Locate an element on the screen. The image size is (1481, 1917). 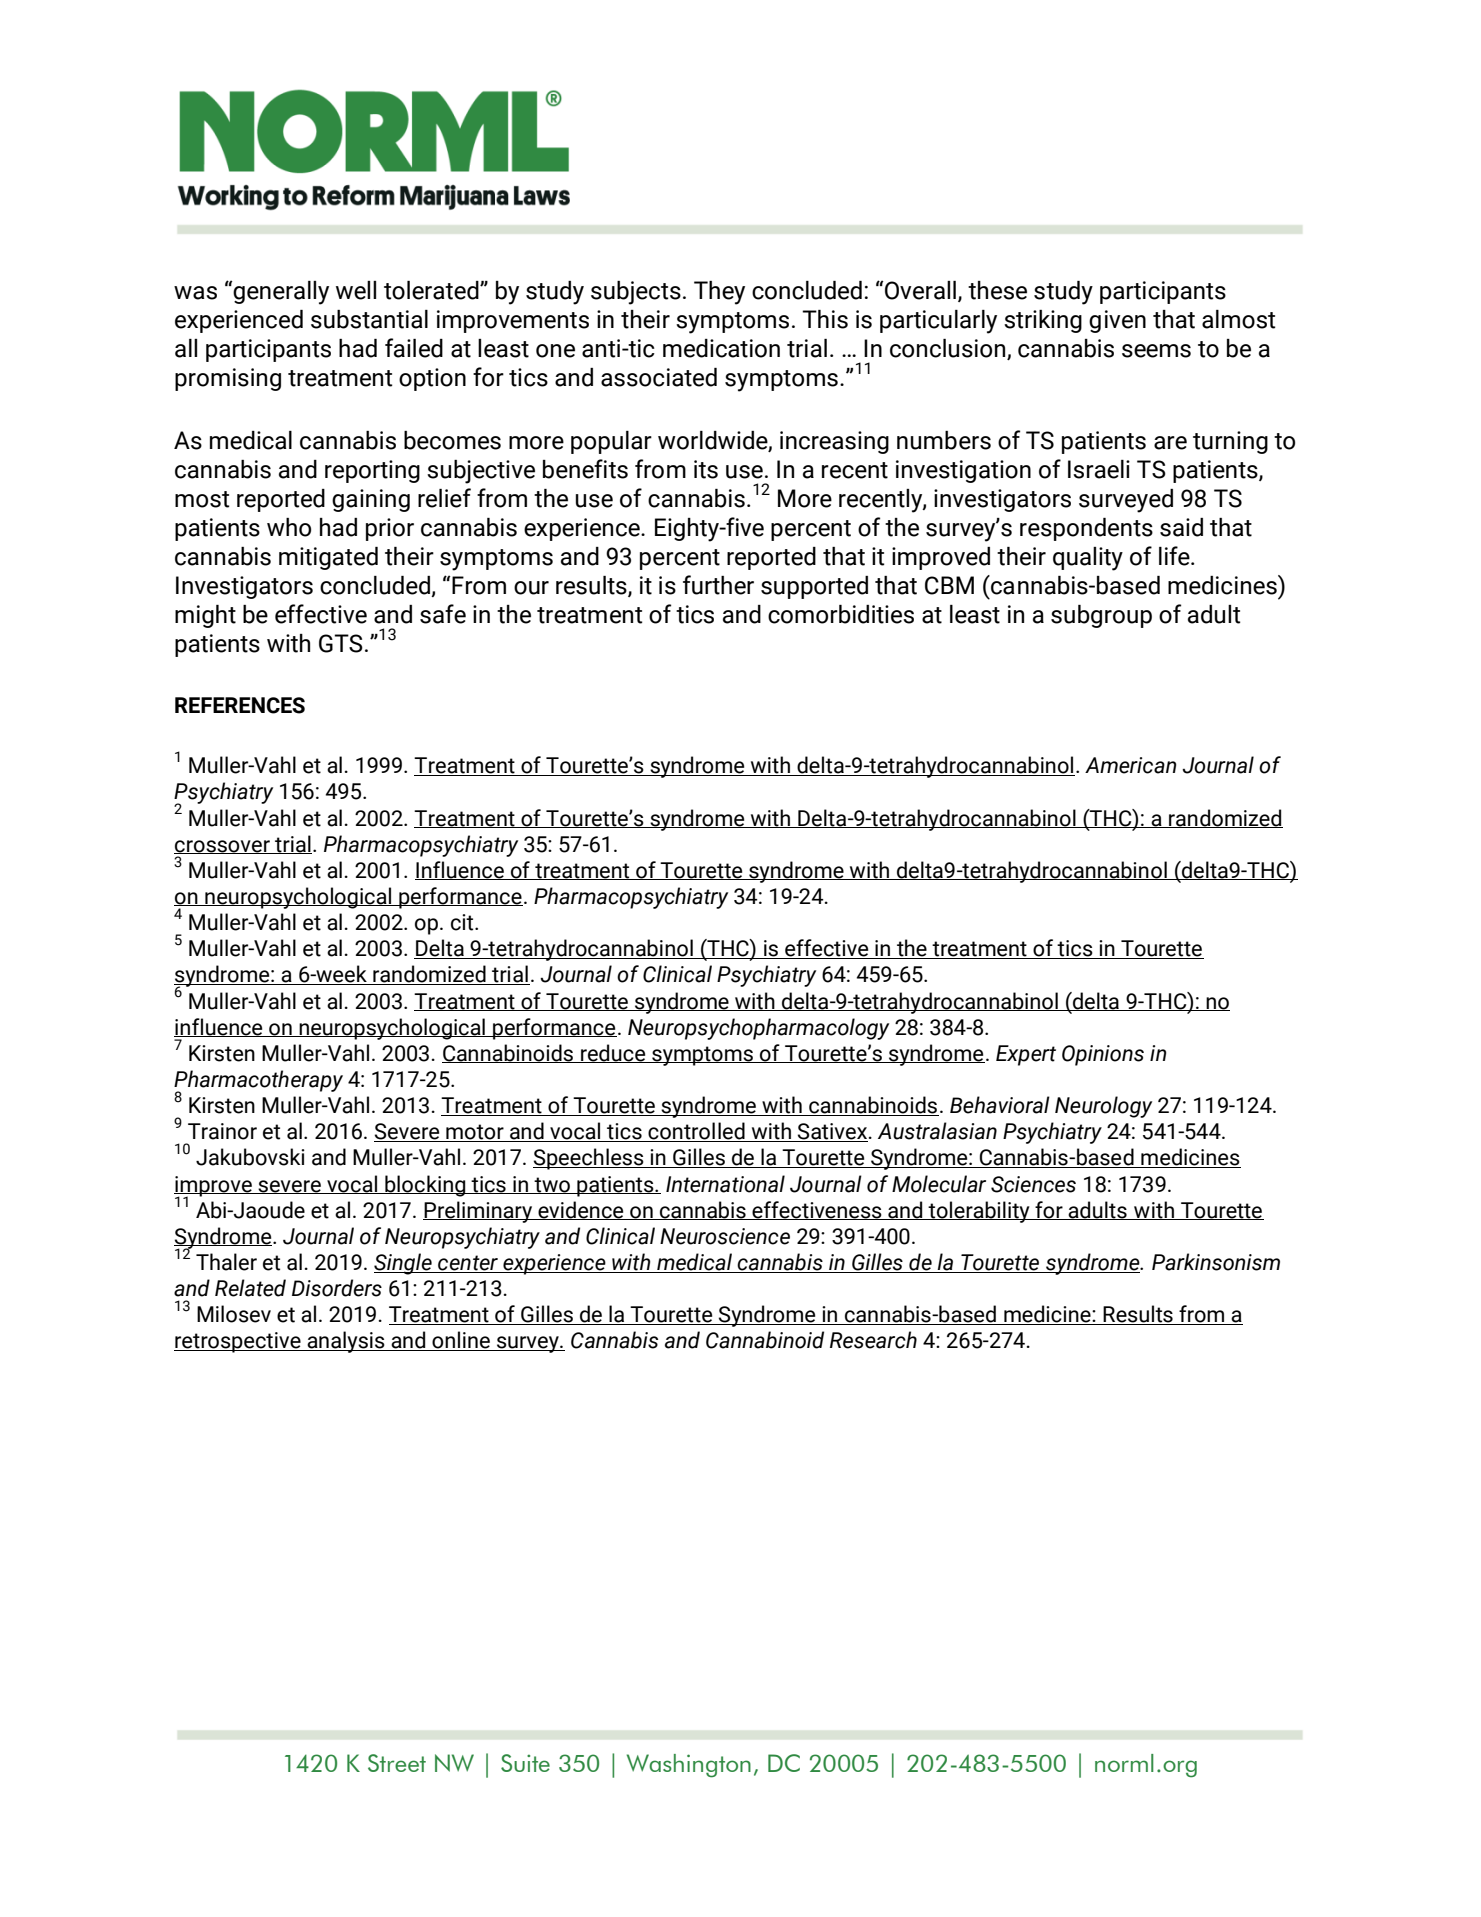
Pharmacotherapy is located at coordinates (258, 1082).
